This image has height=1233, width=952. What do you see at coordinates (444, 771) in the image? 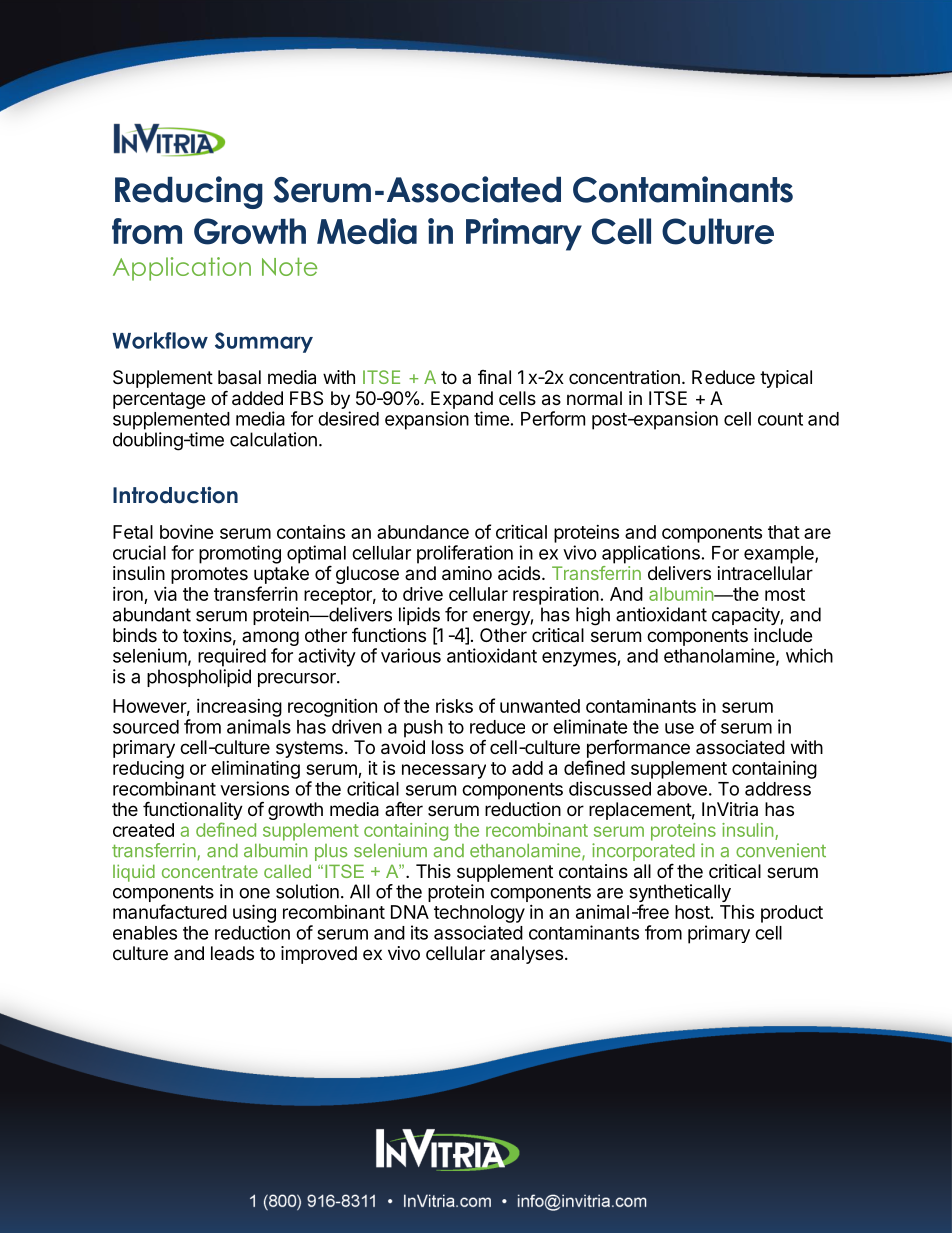
I see `necessary` at bounding box center [444, 771].
